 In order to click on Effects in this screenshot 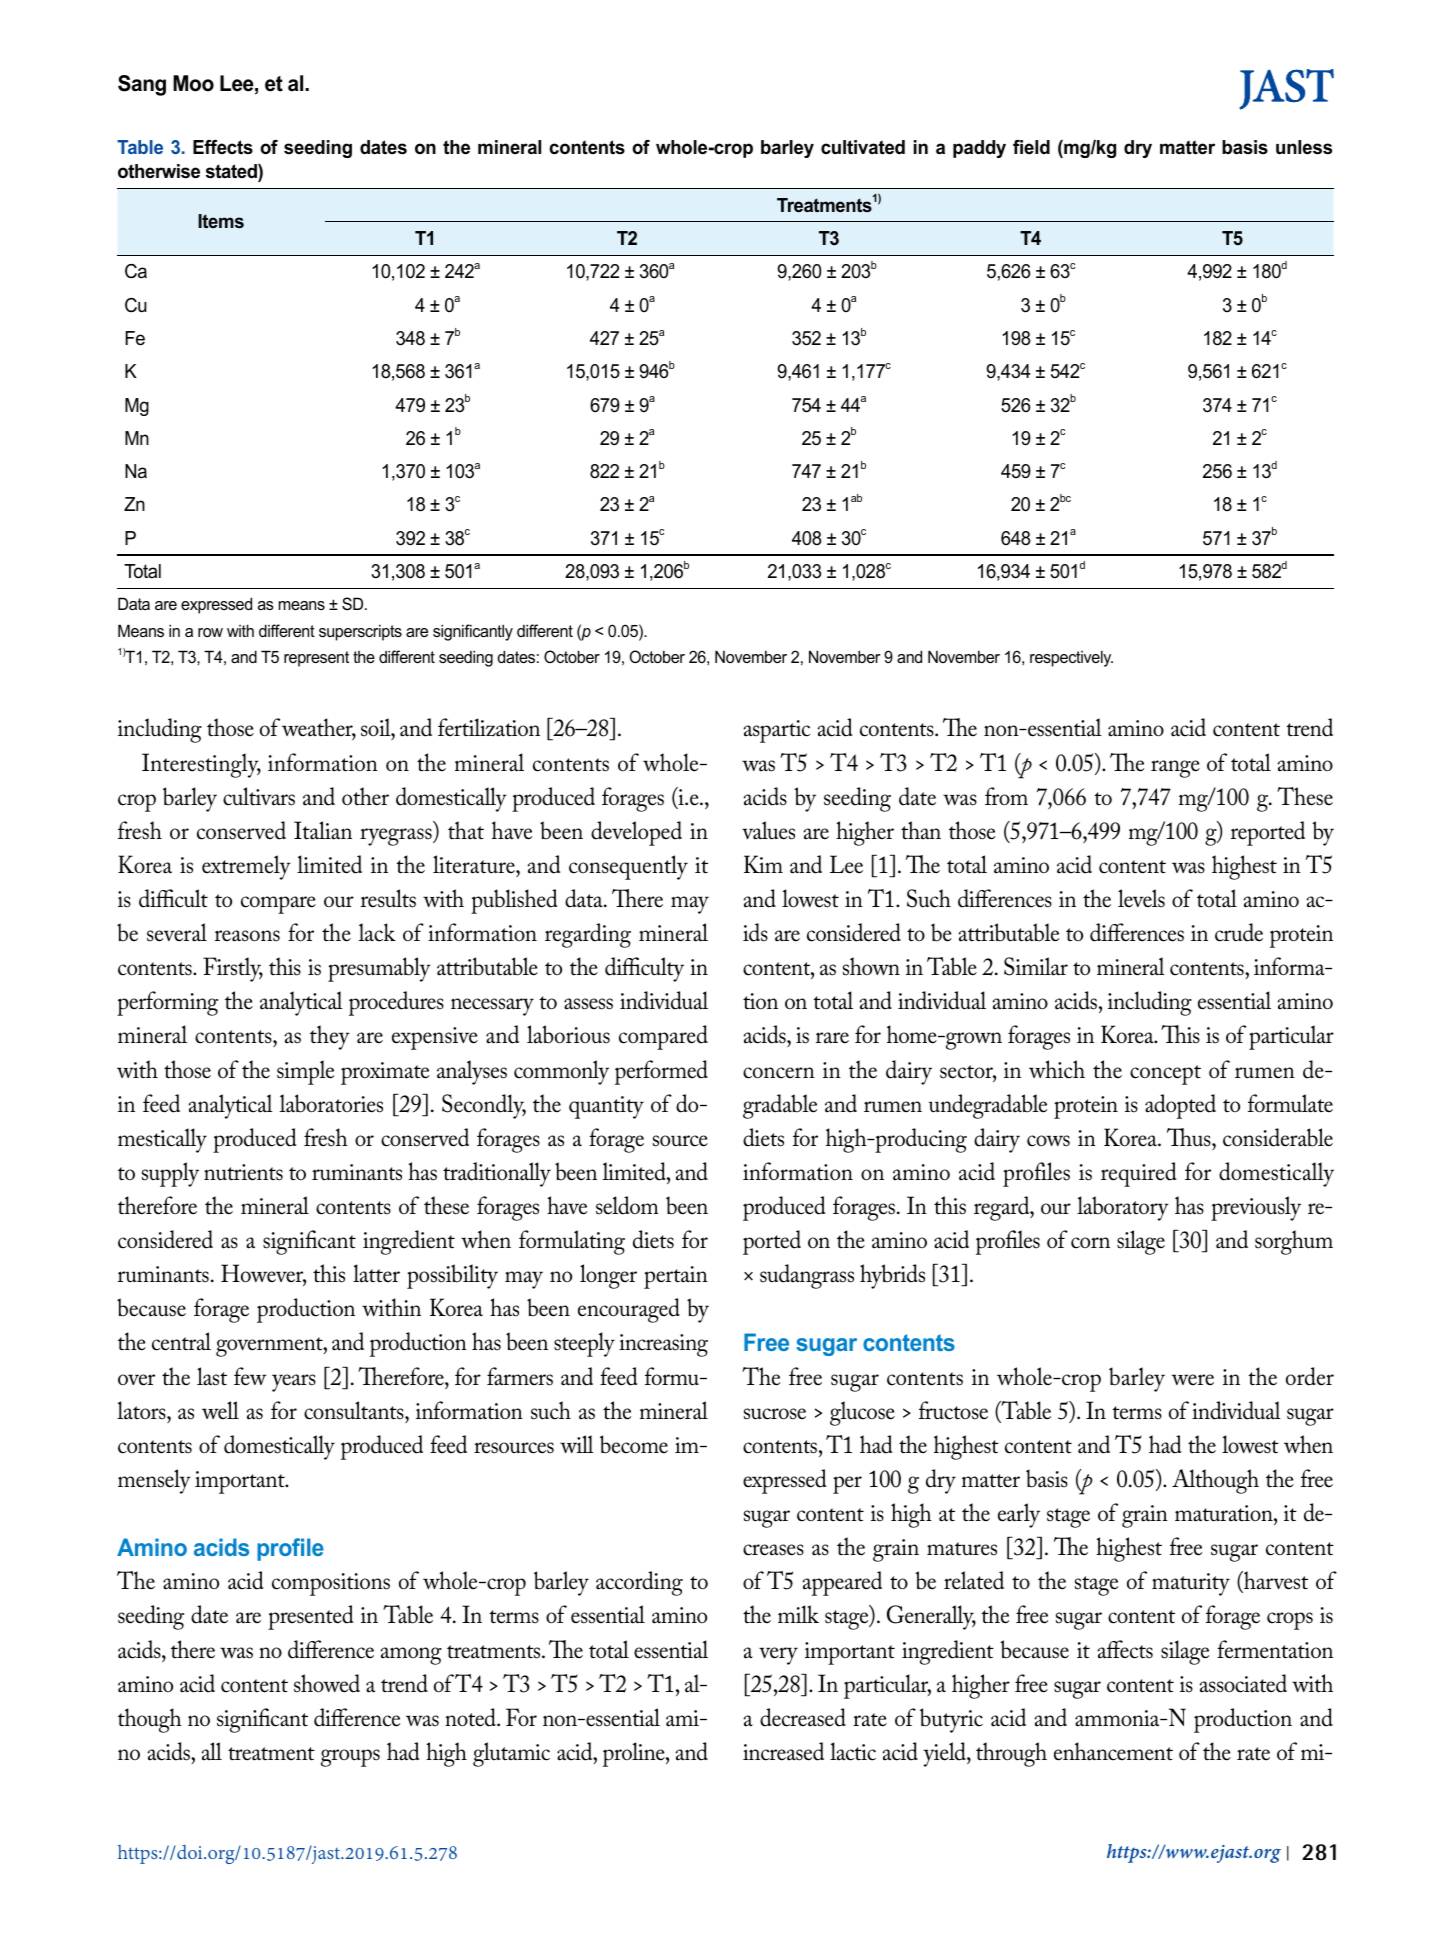, I will do `click(223, 147)`.
